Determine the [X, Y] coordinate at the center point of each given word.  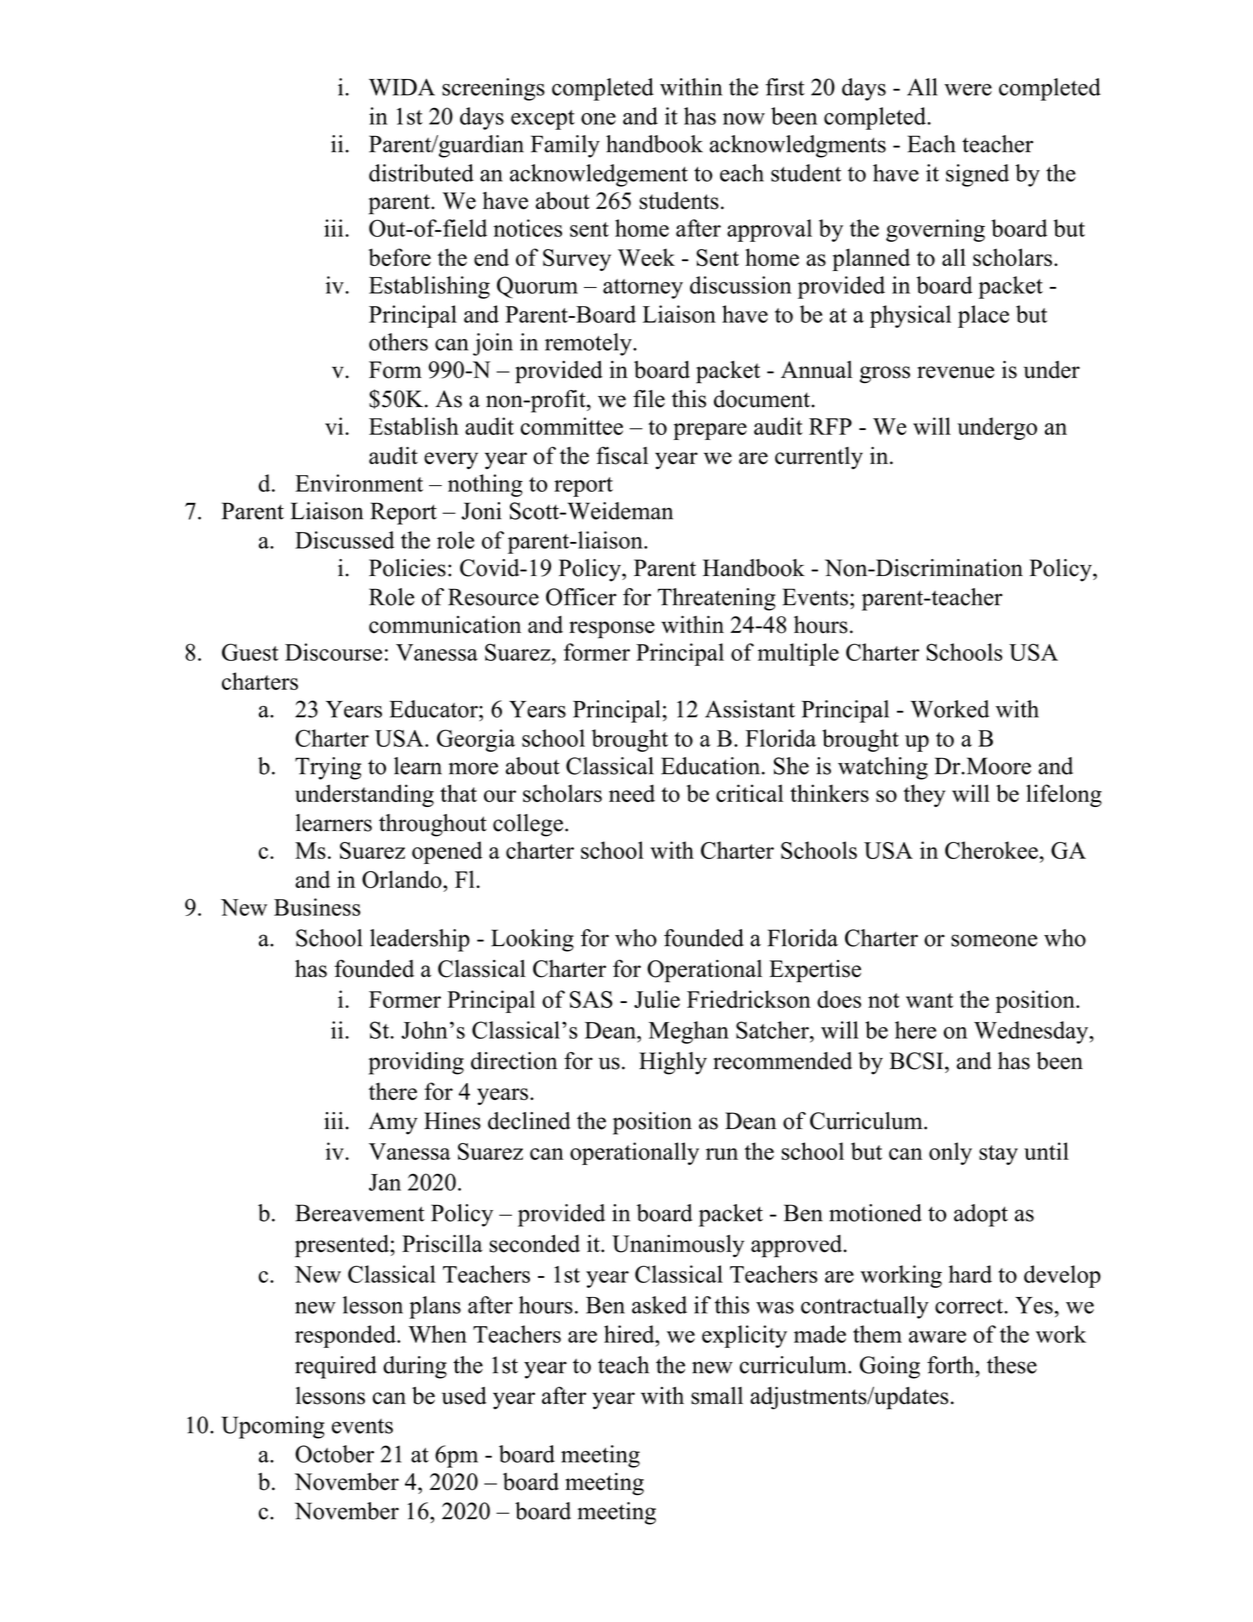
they [924, 795]
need [632, 793]
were [968, 90]
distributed [421, 173]
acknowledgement [599, 175]
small [717, 1396]
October [334, 1454]
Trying [328, 768]
